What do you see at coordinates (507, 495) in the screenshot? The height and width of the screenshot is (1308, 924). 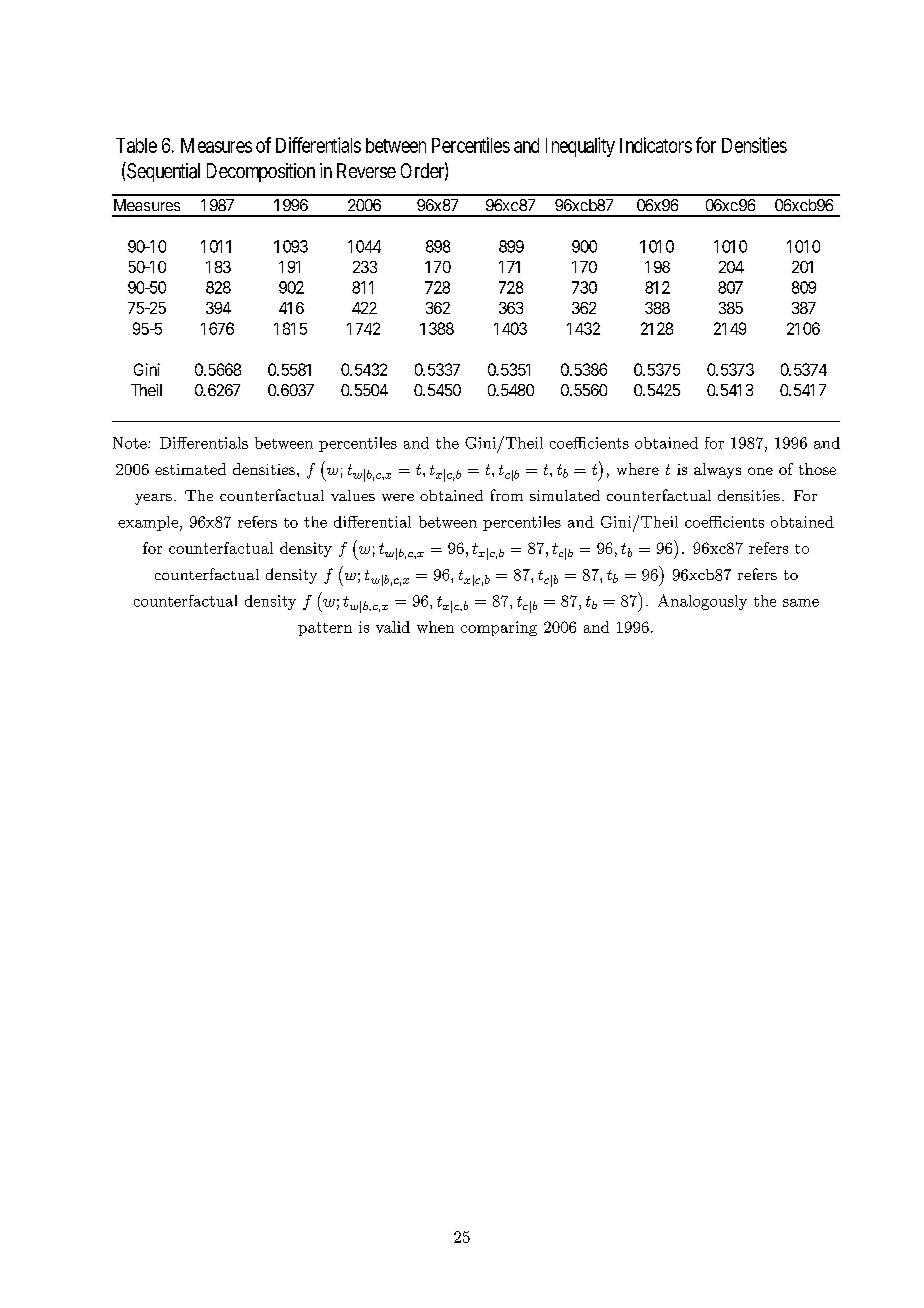 I see `from` at bounding box center [507, 495].
